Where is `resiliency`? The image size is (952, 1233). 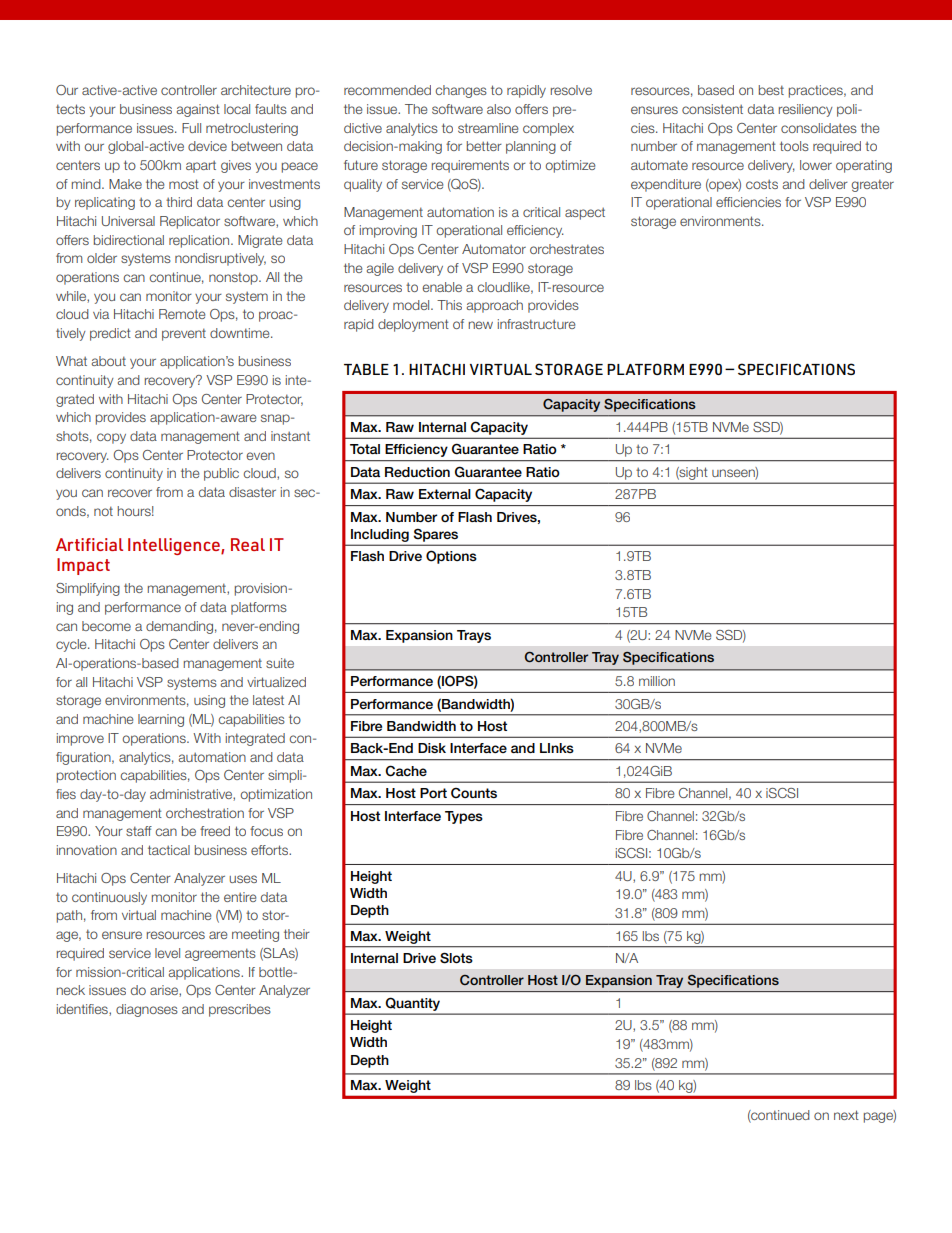
resiliency is located at coordinates (806, 110).
